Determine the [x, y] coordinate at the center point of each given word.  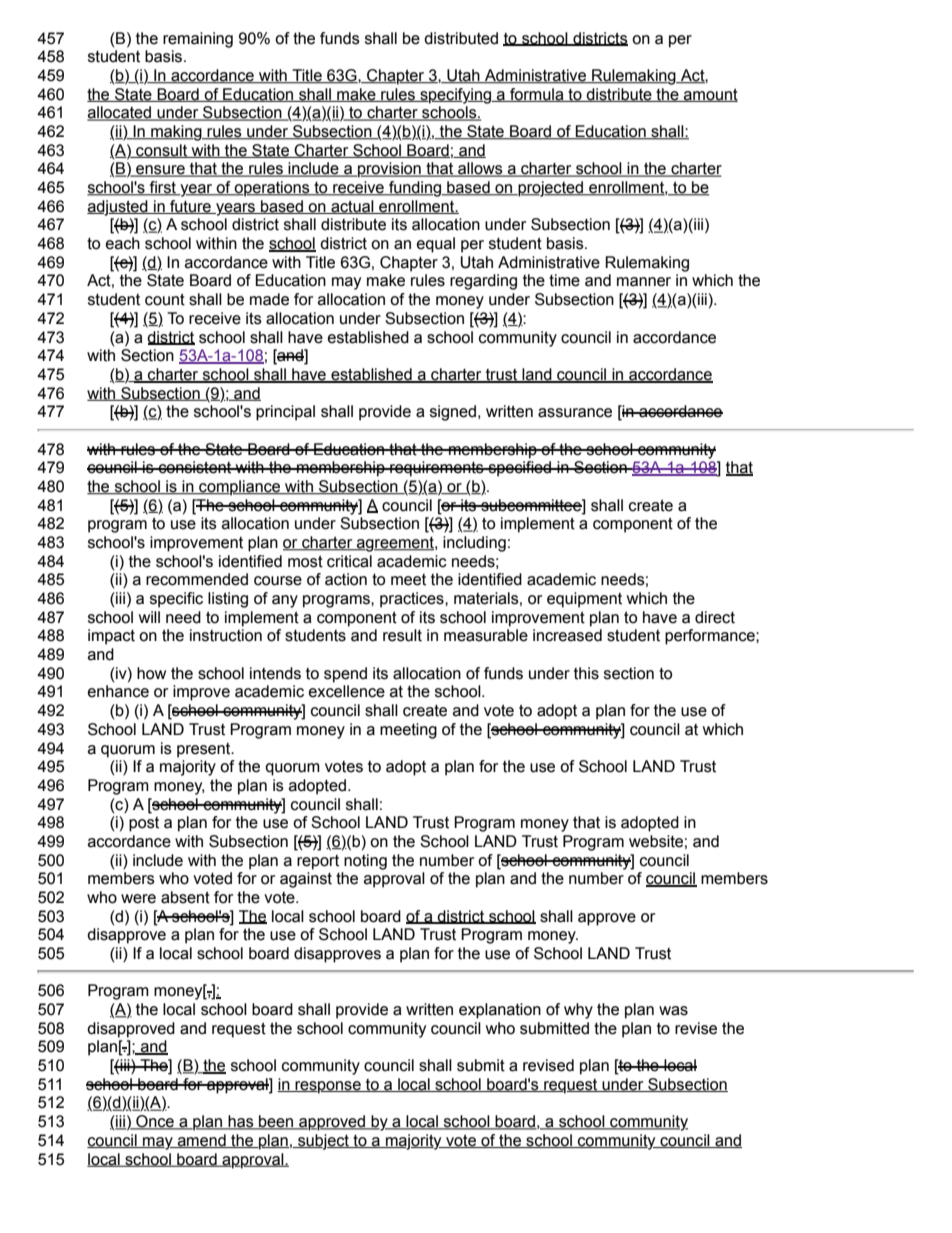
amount [710, 95]
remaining [198, 40]
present [205, 750]
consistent [195, 467]
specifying [455, 96]
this [586, 673]
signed [453, 413]
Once [155, 1122]
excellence [347, 691]
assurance [575, 413]
